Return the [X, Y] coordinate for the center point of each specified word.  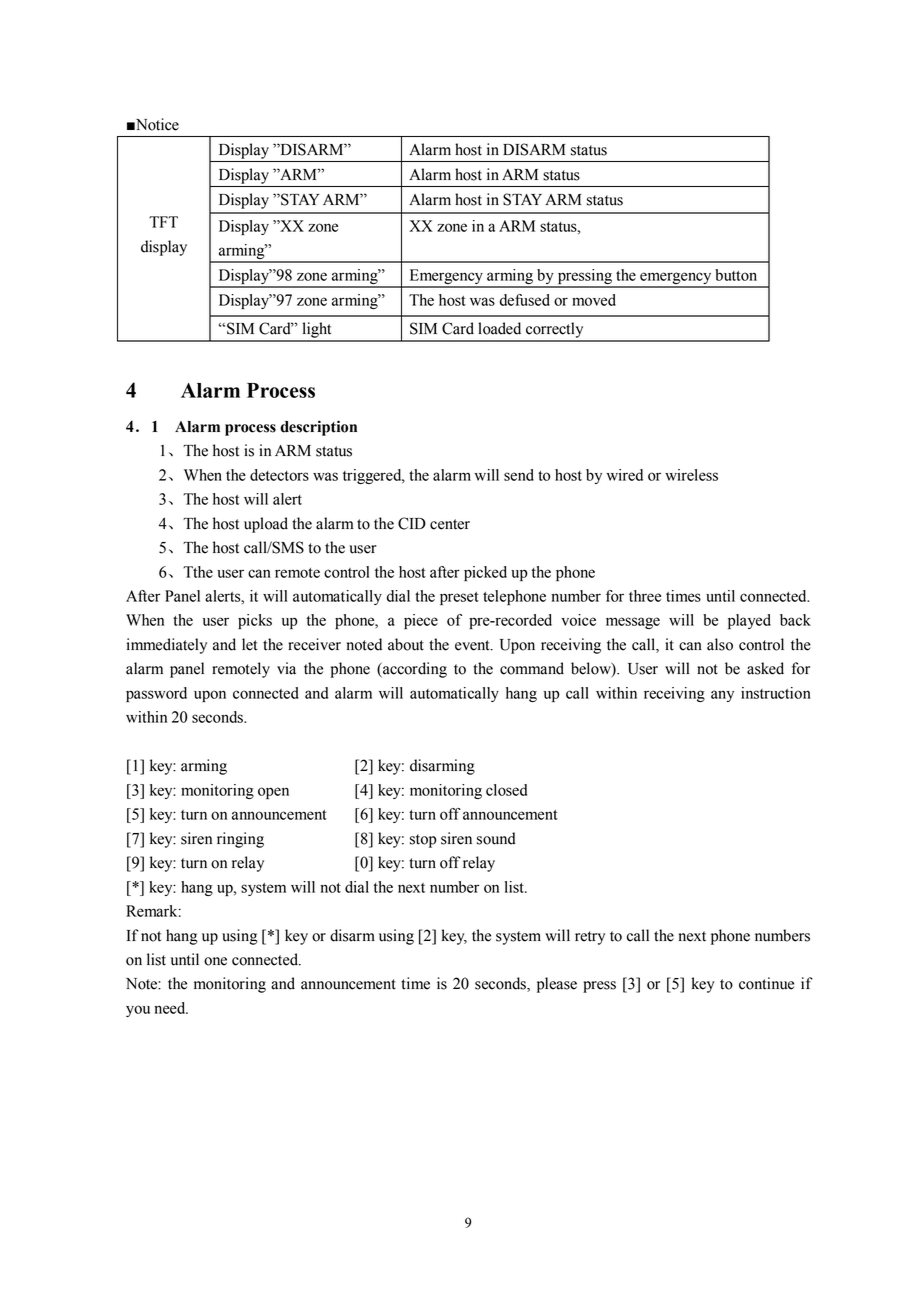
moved [594, 300]
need [171, 1008]
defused [525, 300]
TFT [163, 222]
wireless [691, 475]
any [722, 696]
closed [506, 790]
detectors [279, 475]
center [450, 524]
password [156, 694]
